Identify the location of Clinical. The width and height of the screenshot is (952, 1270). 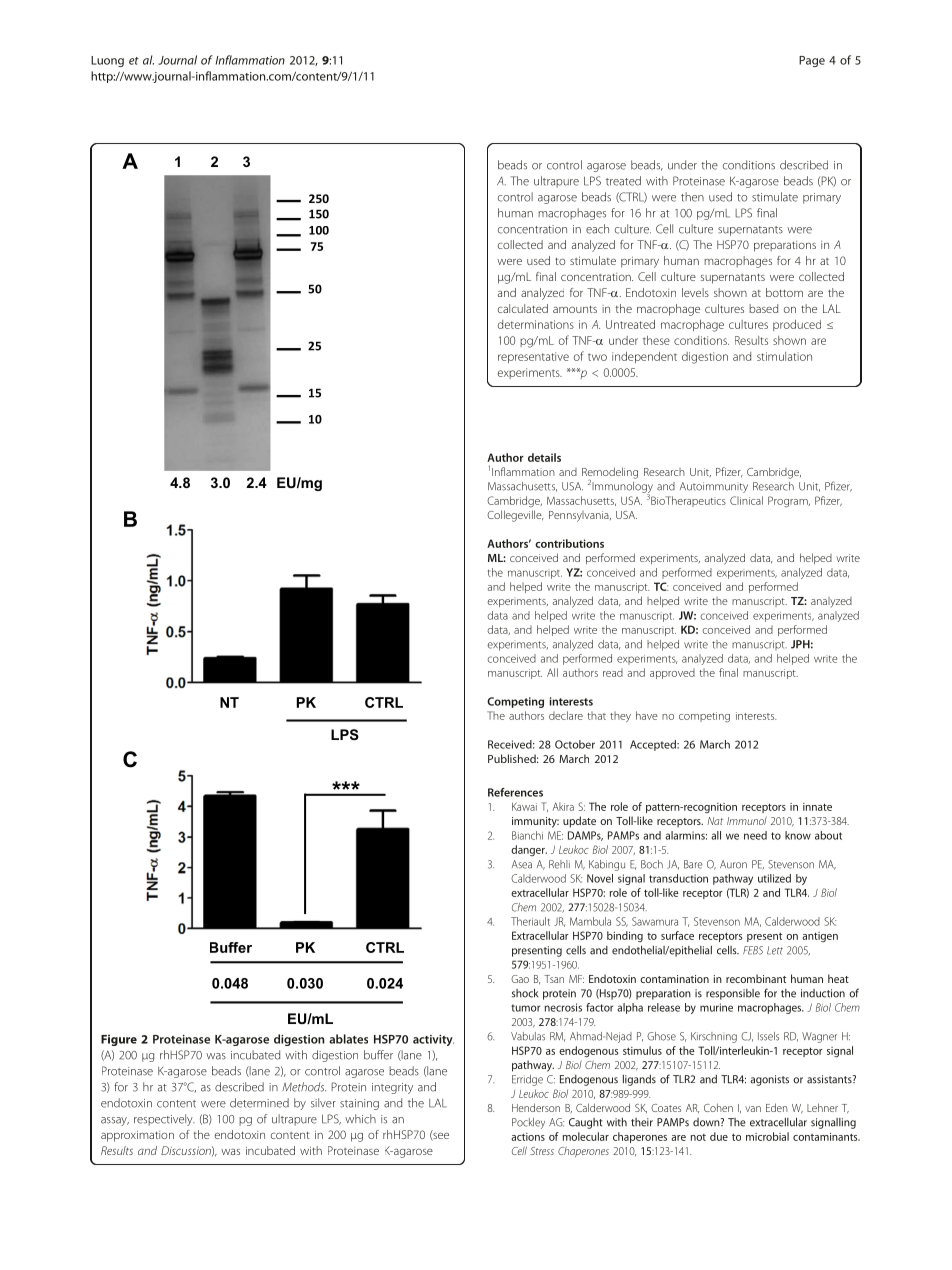
(746, 500).
